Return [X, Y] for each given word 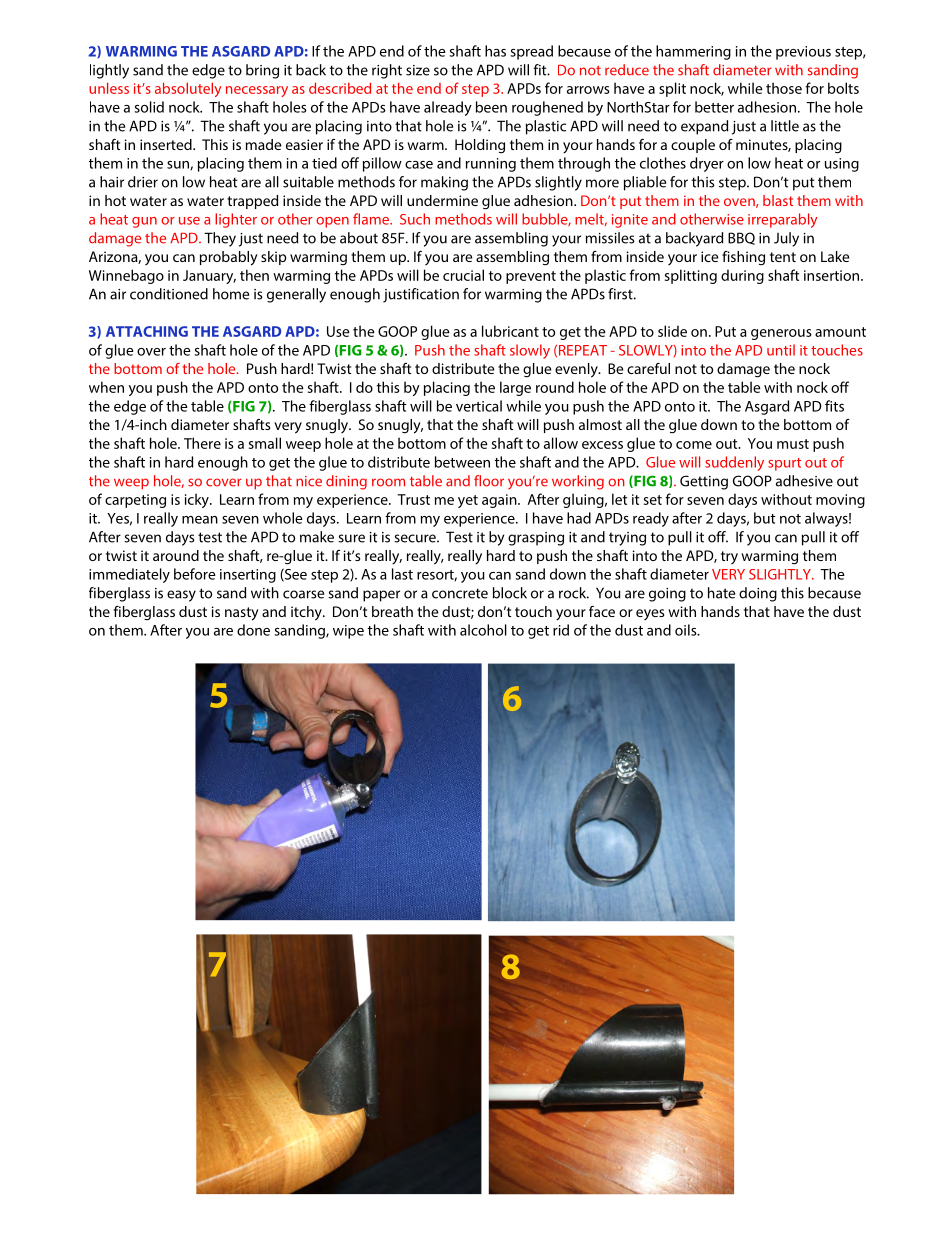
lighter [236, 220]
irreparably [782, 220]
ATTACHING [147, 331]
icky [198, 500]
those [784, 88]
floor [489, 481]
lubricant [510, 331]
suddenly [734, 463]
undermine [442, 200]
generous [781, 334]
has [495, 51]
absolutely [188, 89]
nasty [242, 614]
